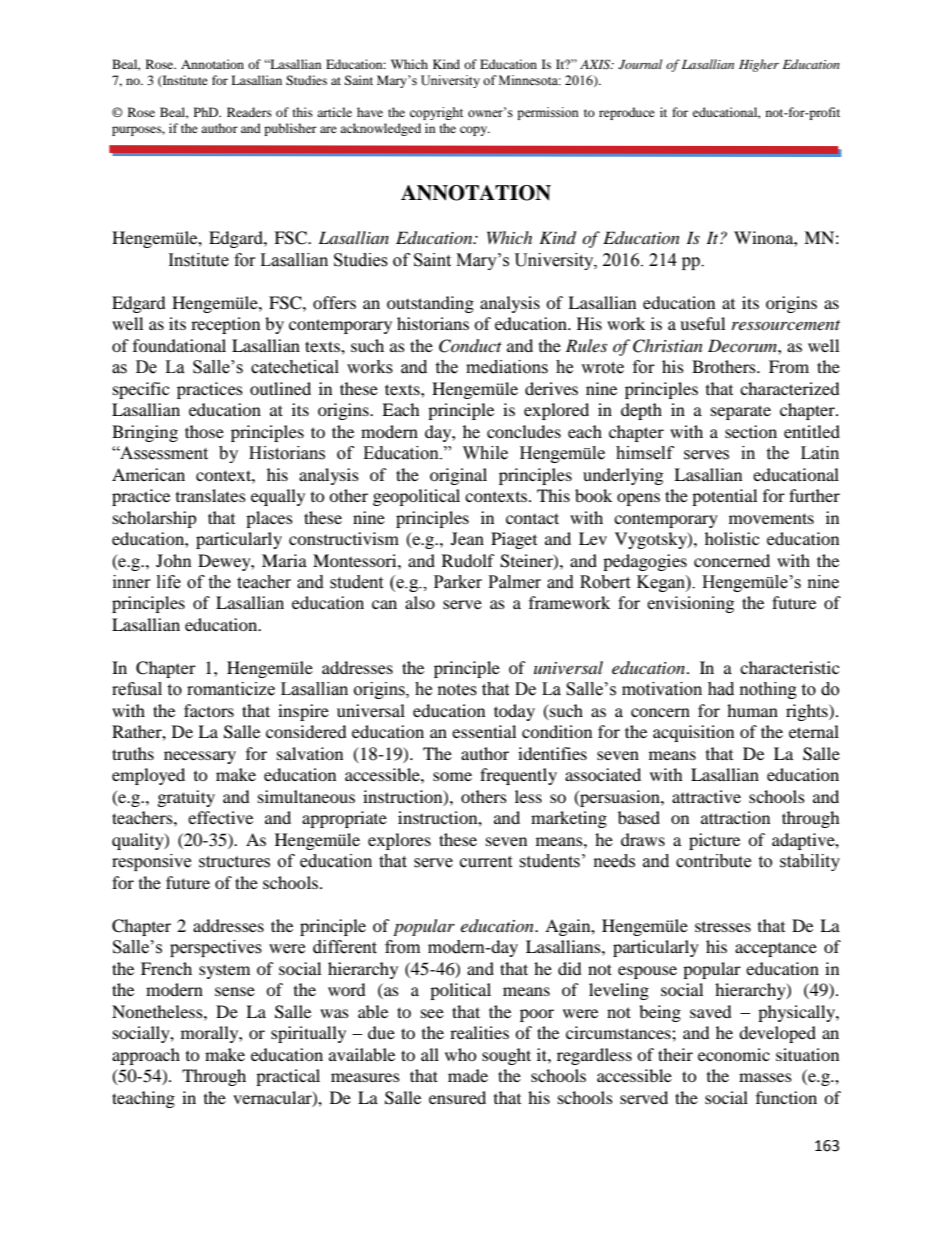 The height and width of the screenshot is (1233, 952). I want to click on Conduct, so click(470, 346).
